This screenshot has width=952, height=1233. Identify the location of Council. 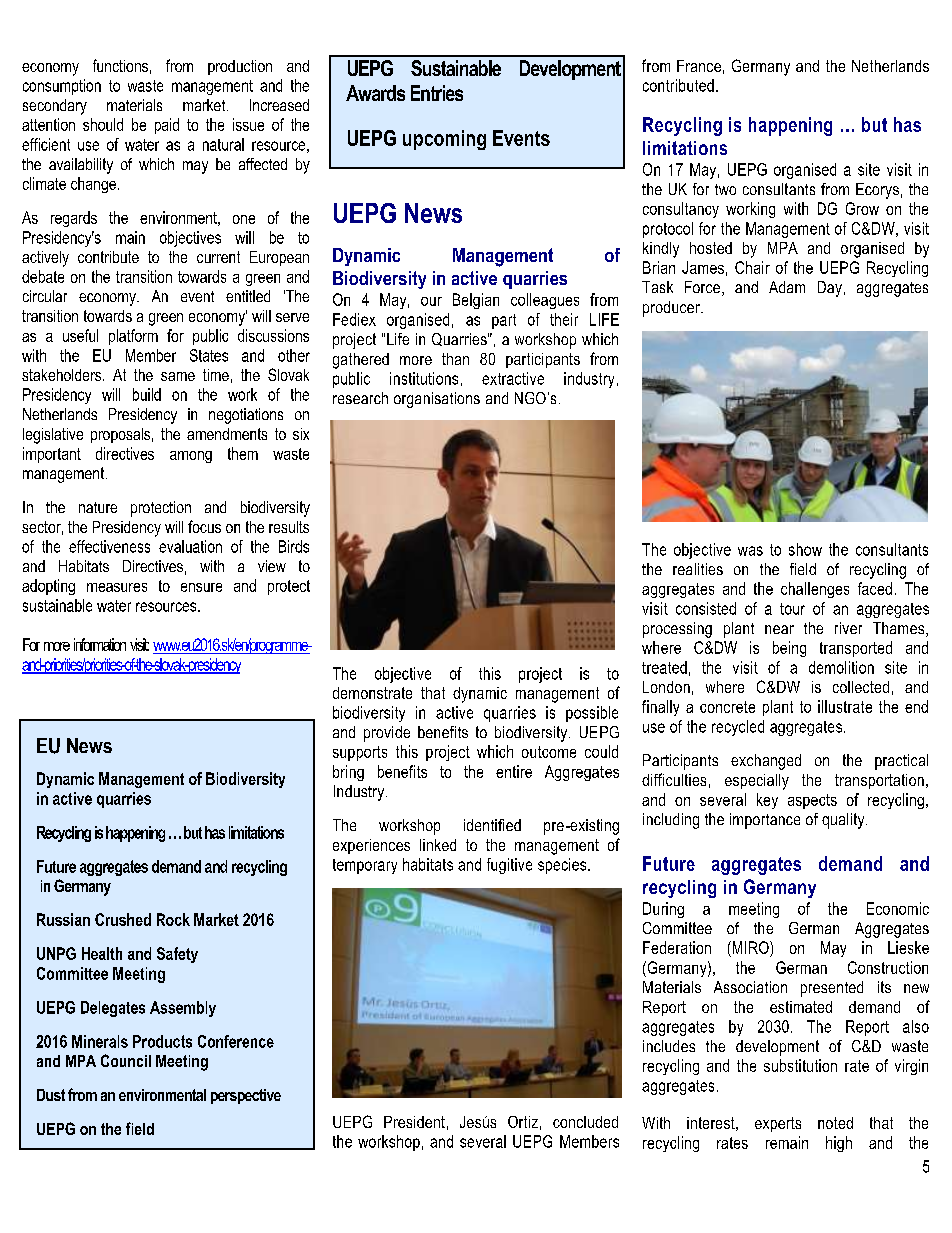
(126, 1060).
